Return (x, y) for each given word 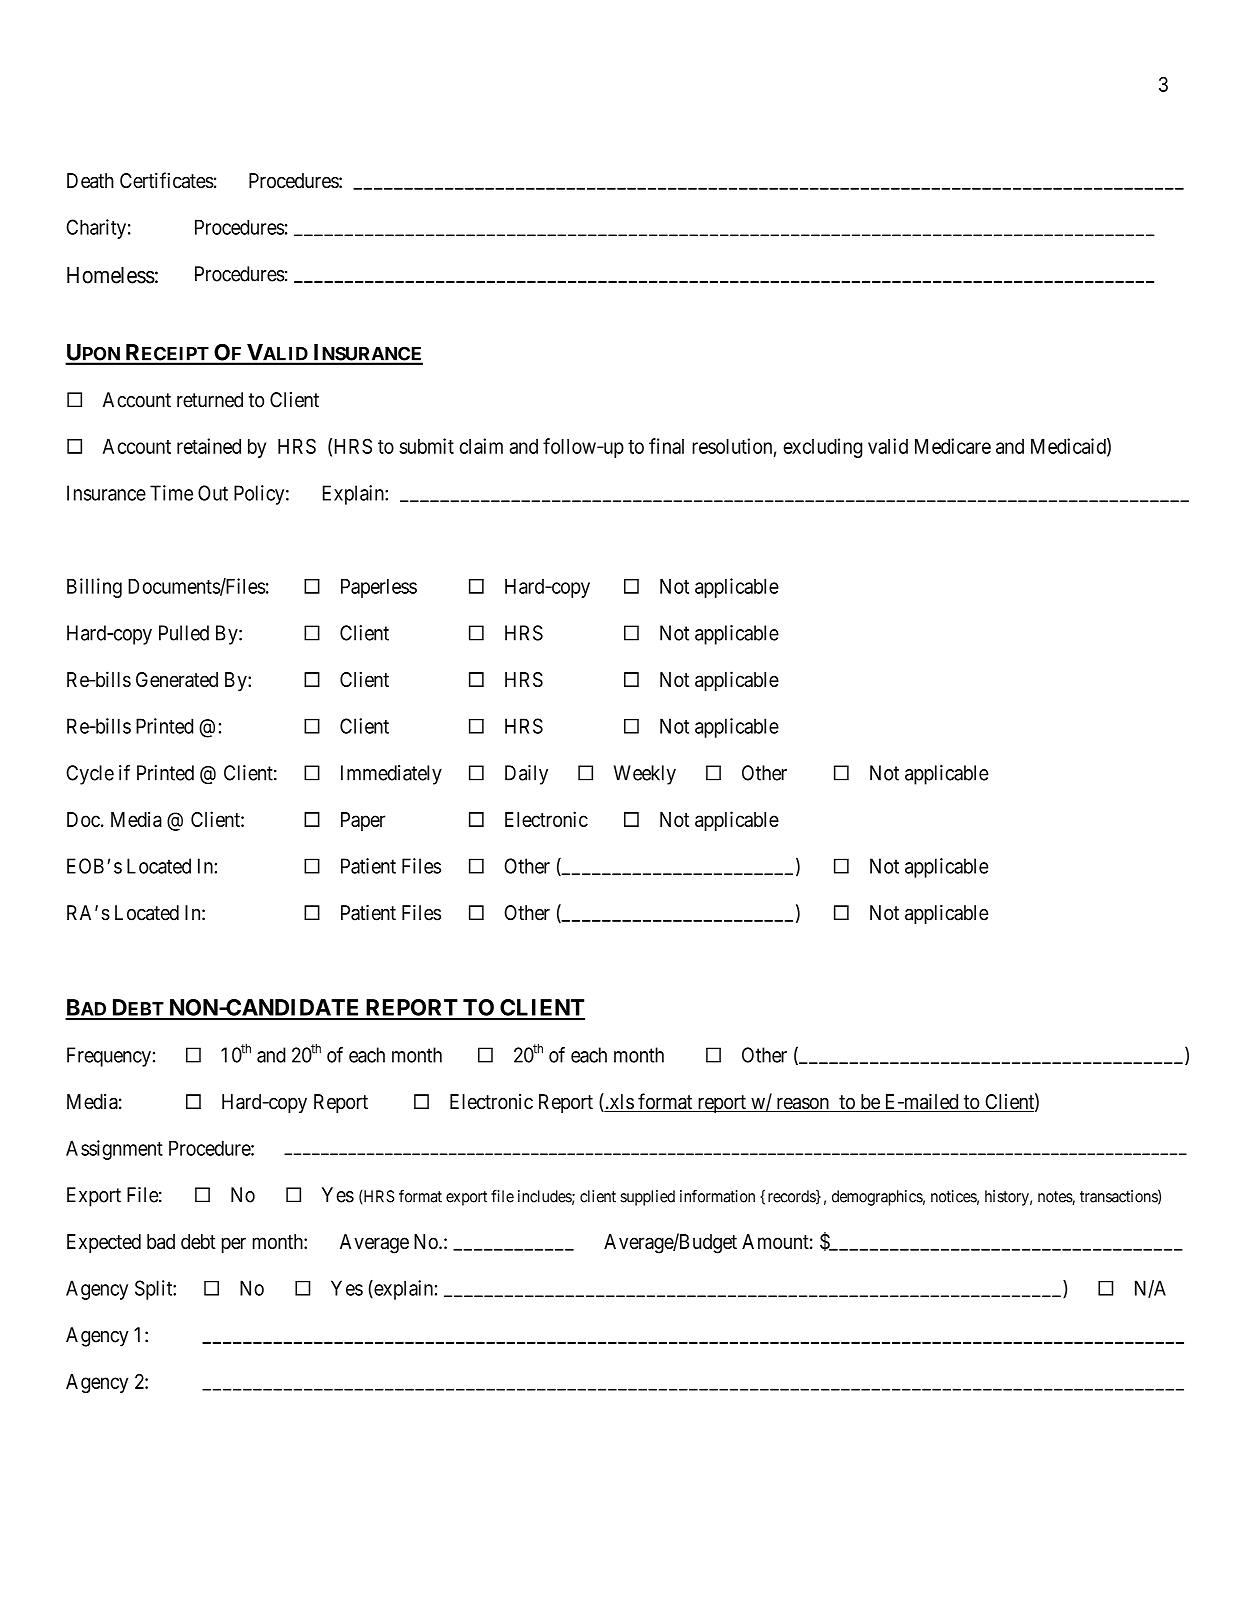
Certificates (167, 180)
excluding (822, 448)
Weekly (645, 775)
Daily (526, 775)
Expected (104, 1243)
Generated (177, 679)
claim (481, 446)
